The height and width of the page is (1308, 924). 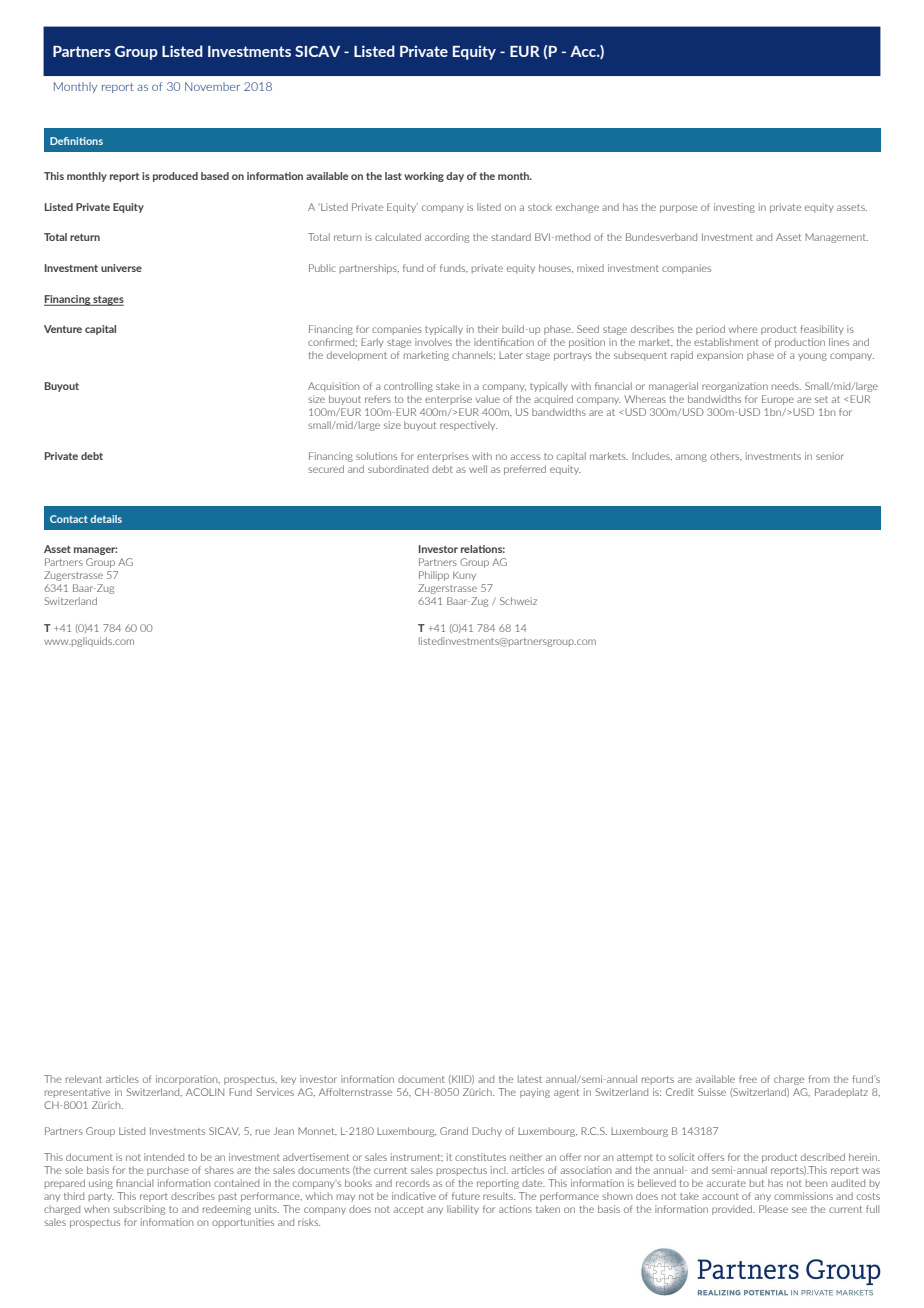 What do you see at coordinates (168, 1171) in the page?
I see `purchase` at bounding box center [168, 1171].
